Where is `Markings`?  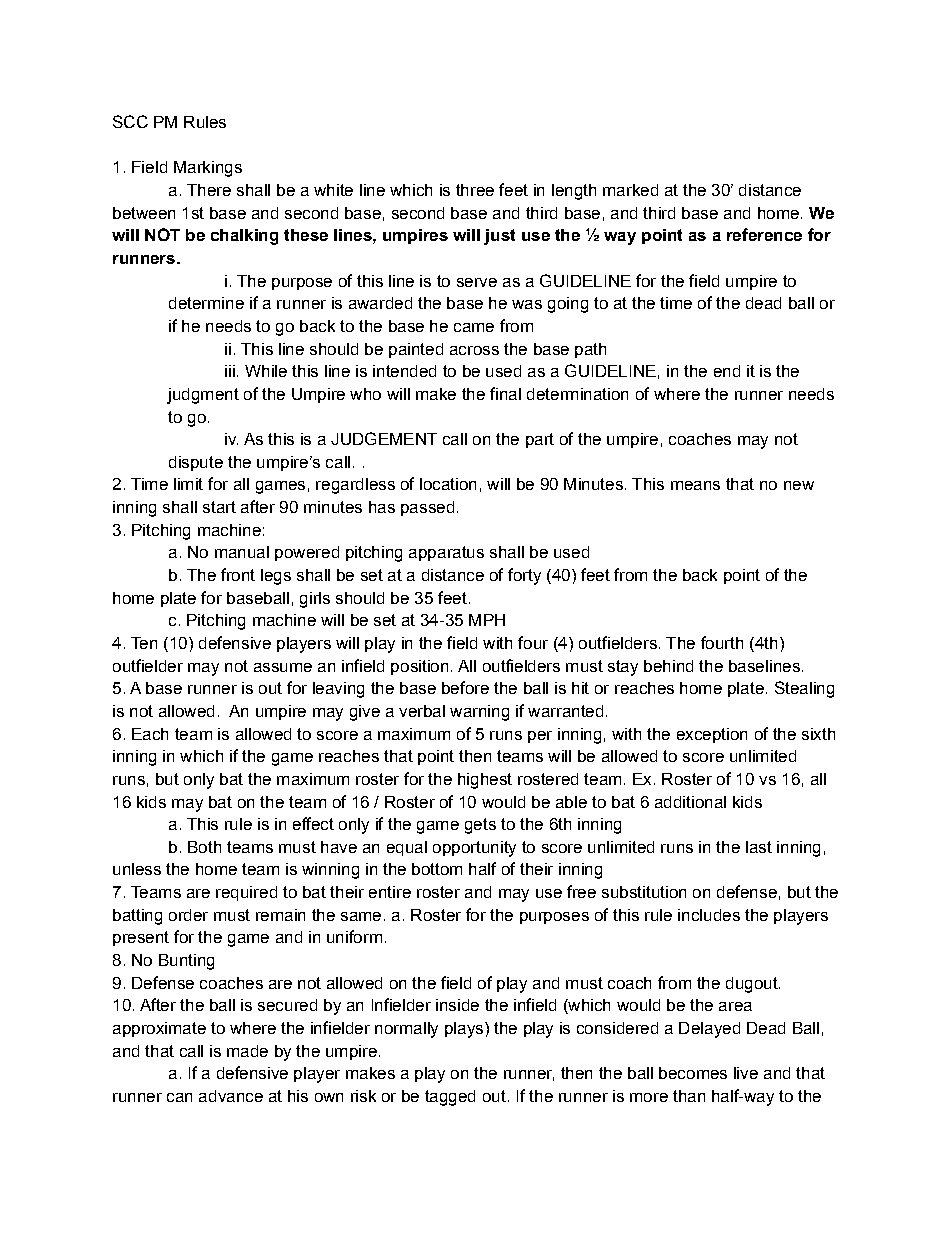 Markings is located at coordinates (208, 169).
